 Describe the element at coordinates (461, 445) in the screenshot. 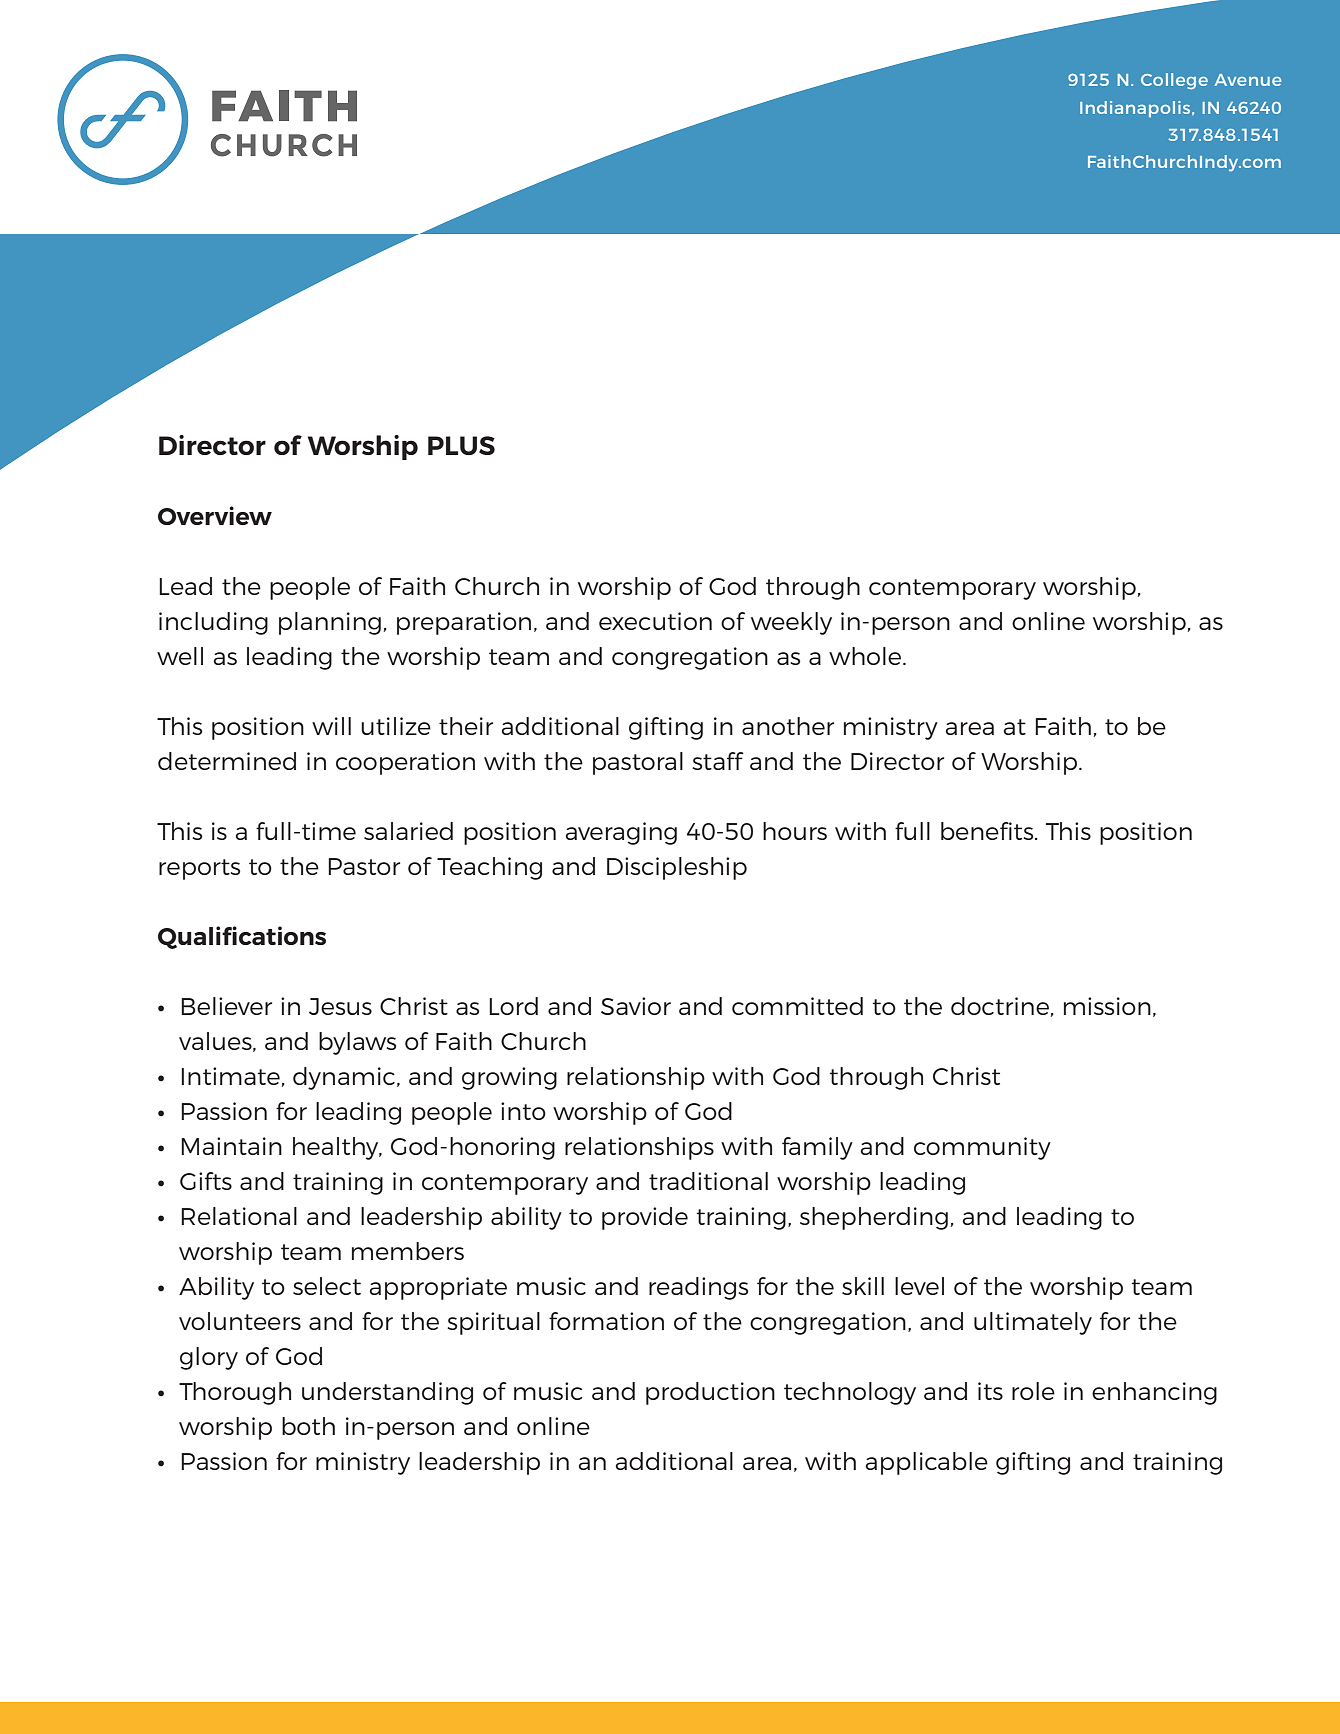

I see `PLUS` at that location.
